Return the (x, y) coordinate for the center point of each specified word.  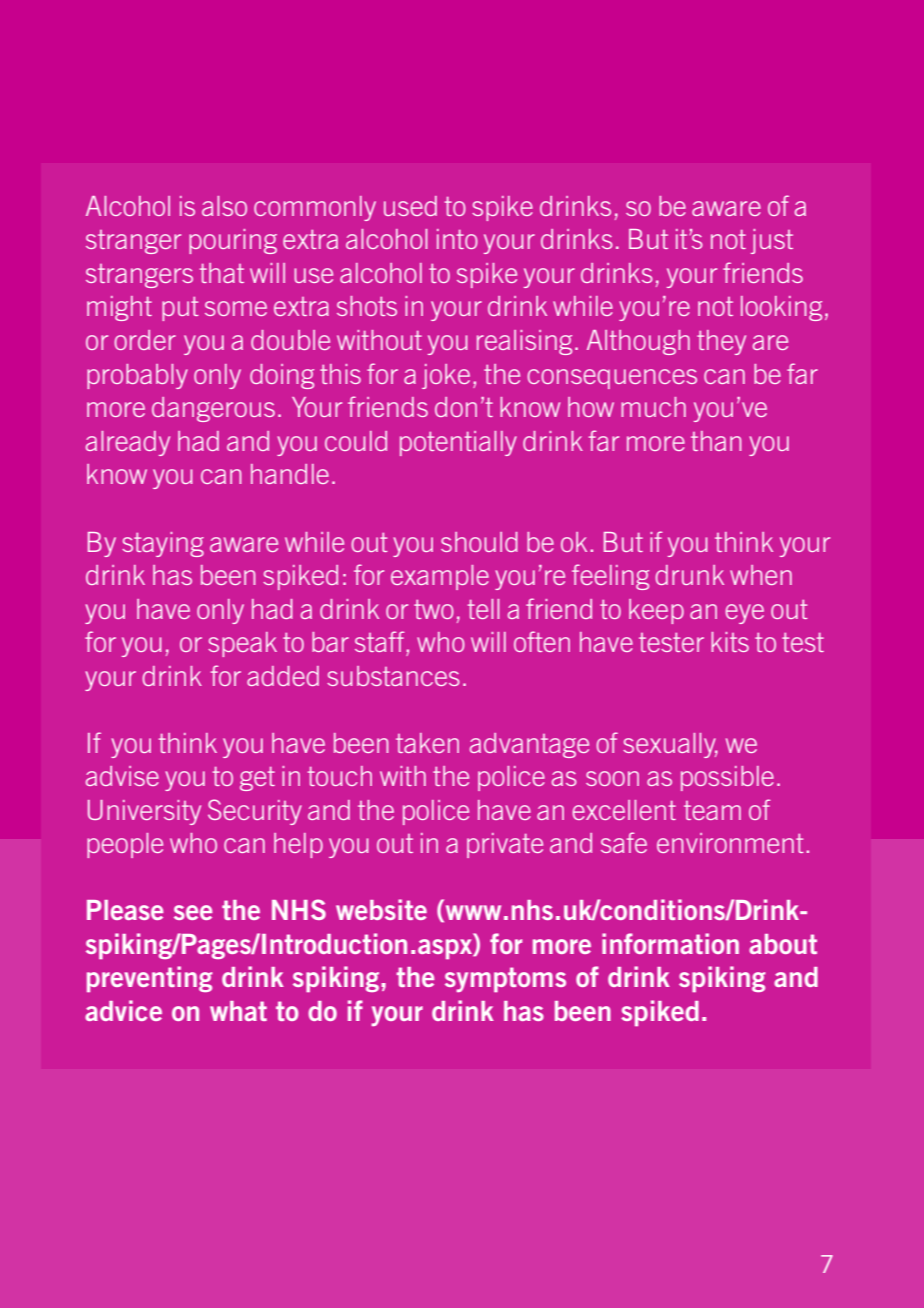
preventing (150, 979)
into (457, 239)
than (716, 441)
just (772, 241)
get (257, 779)
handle (290, 474)
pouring (233, 241)
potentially (458, 443)
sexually (670, 745)
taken (427, 743)
